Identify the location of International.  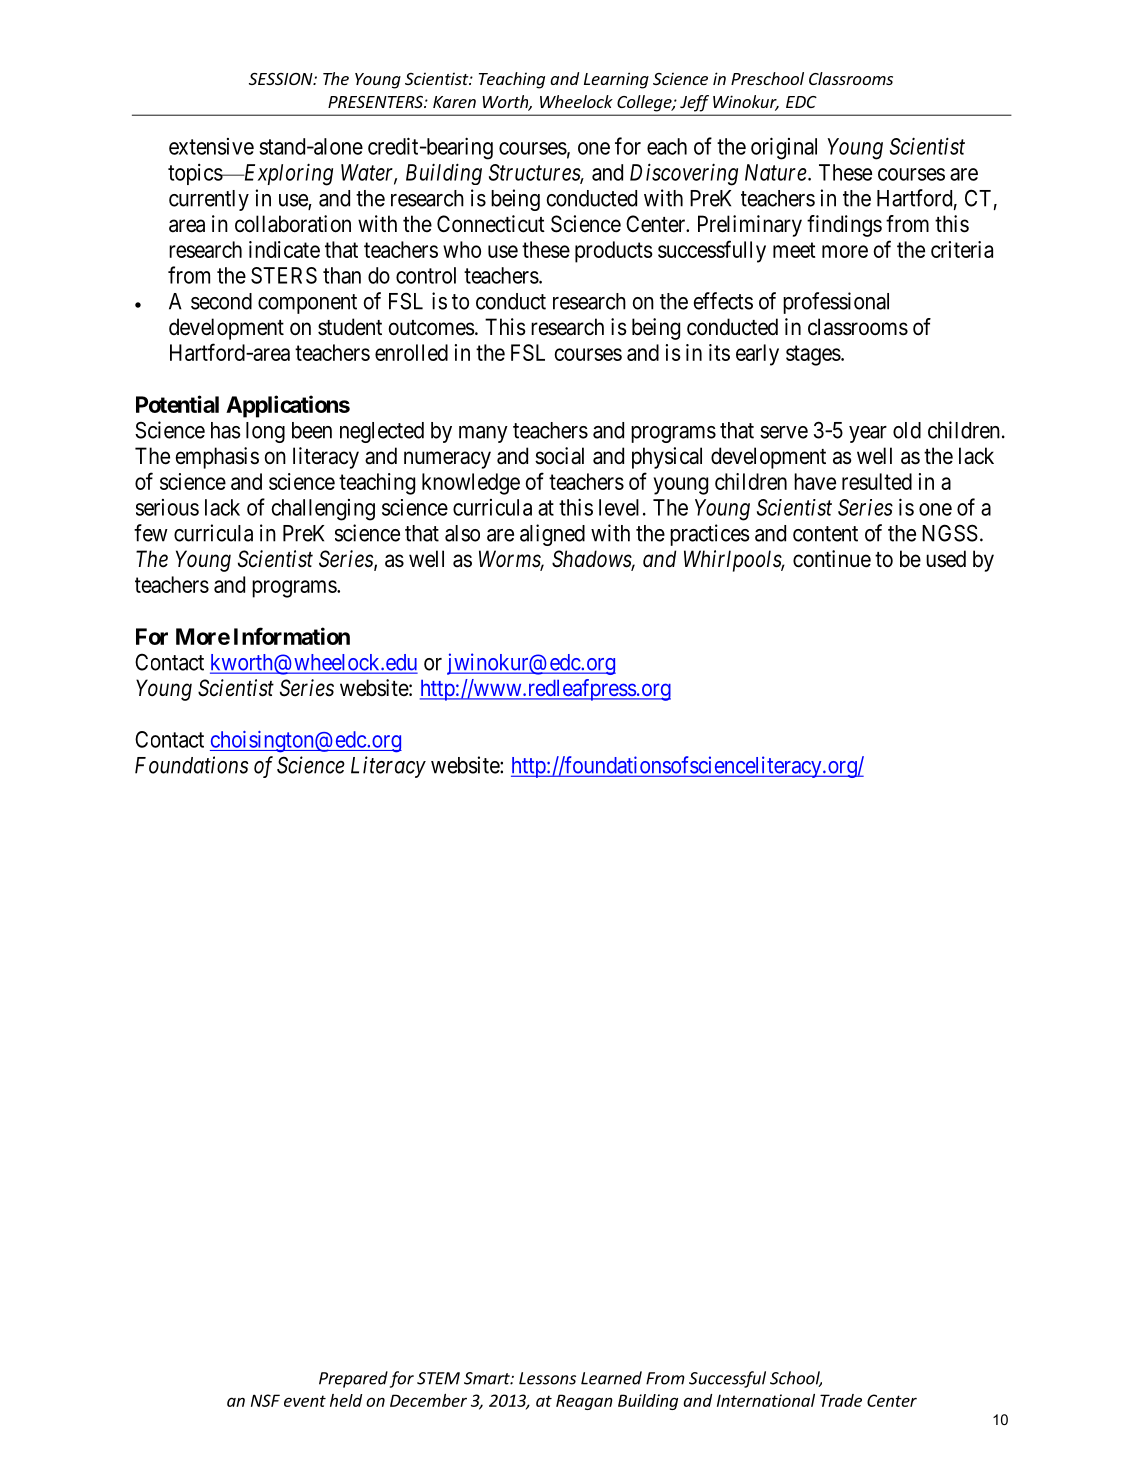
(766, 1400).
